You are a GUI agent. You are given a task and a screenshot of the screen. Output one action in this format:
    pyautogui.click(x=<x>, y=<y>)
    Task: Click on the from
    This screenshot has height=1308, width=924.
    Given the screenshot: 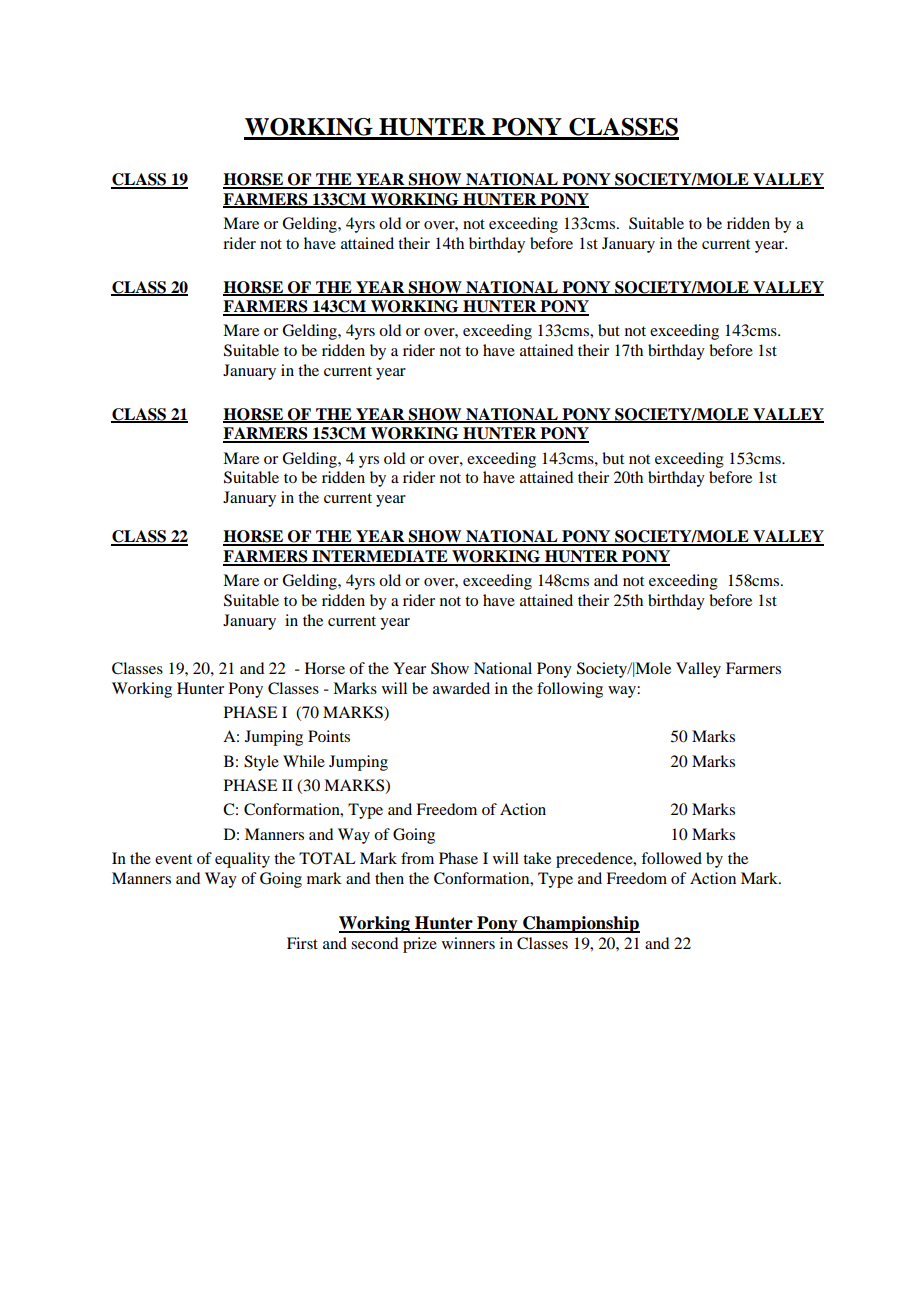 What is the action you would take?
    pyautogui.click(x=417, y=858)
